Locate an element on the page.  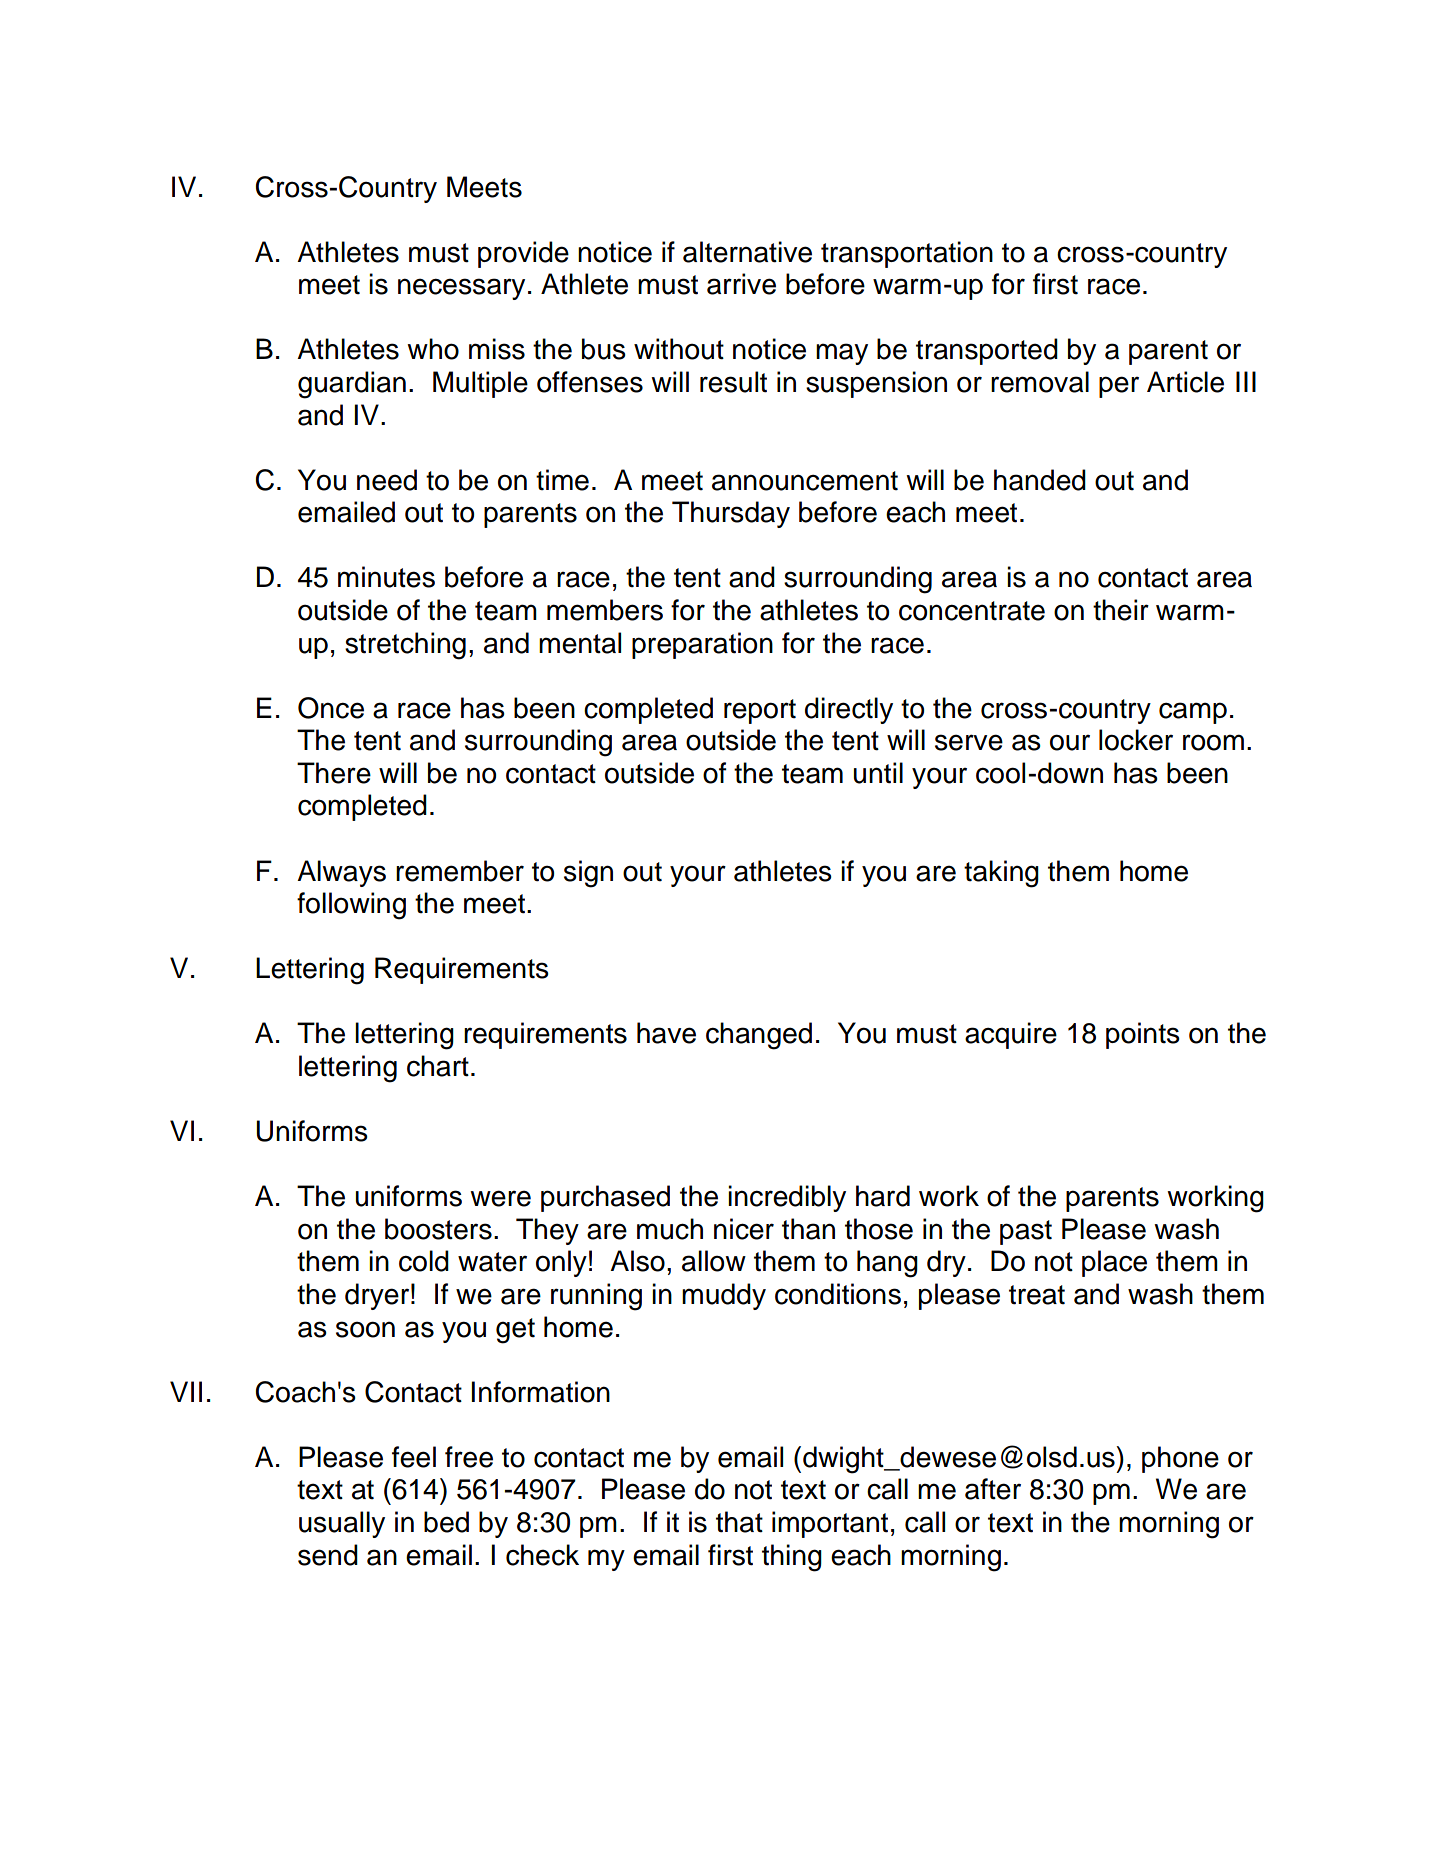
phone is located at coordinates (1180, 1459).
